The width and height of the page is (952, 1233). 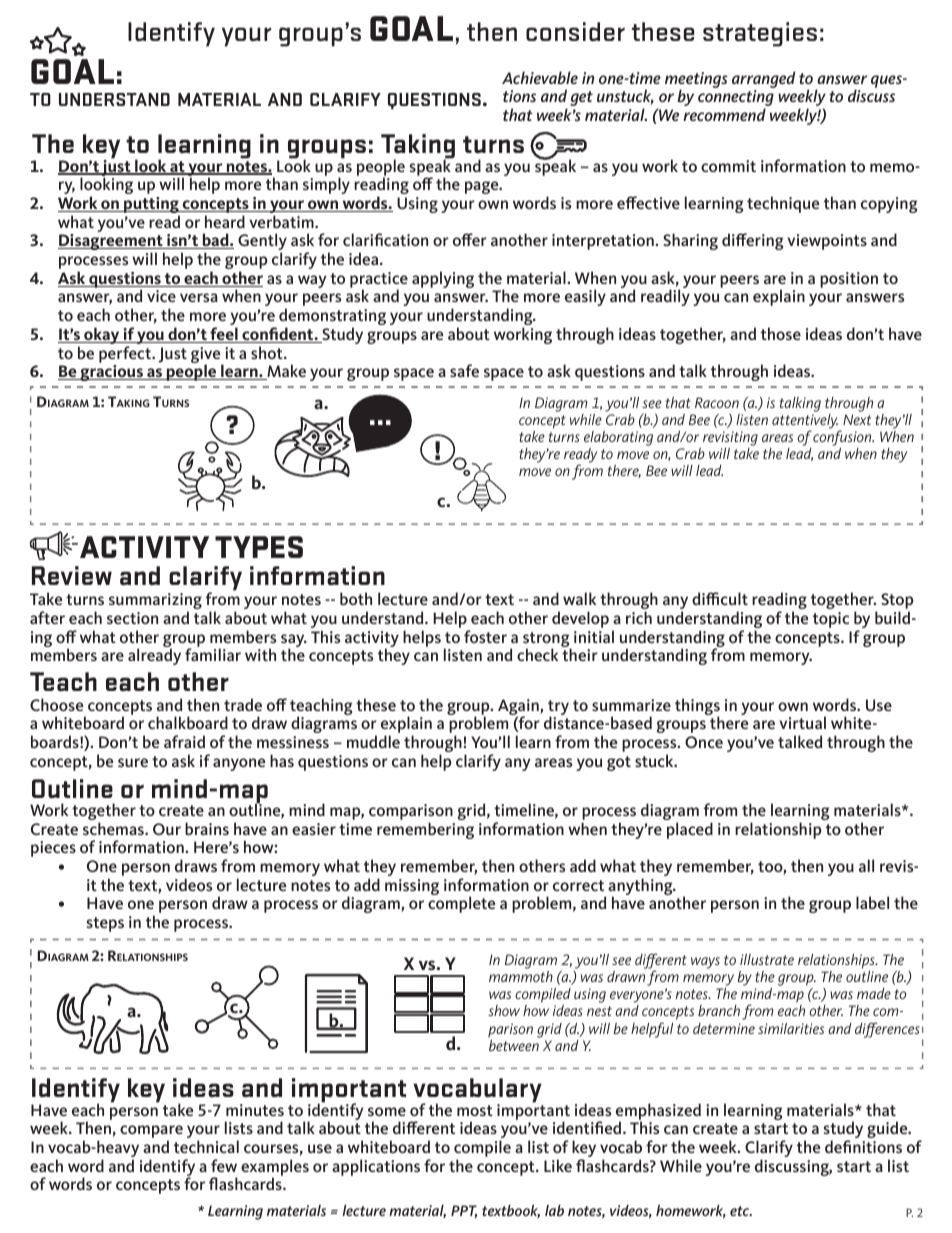 What do you see at coordinates (151, 206) in the page?
I see `putting` at bounding box center [151, 206].
